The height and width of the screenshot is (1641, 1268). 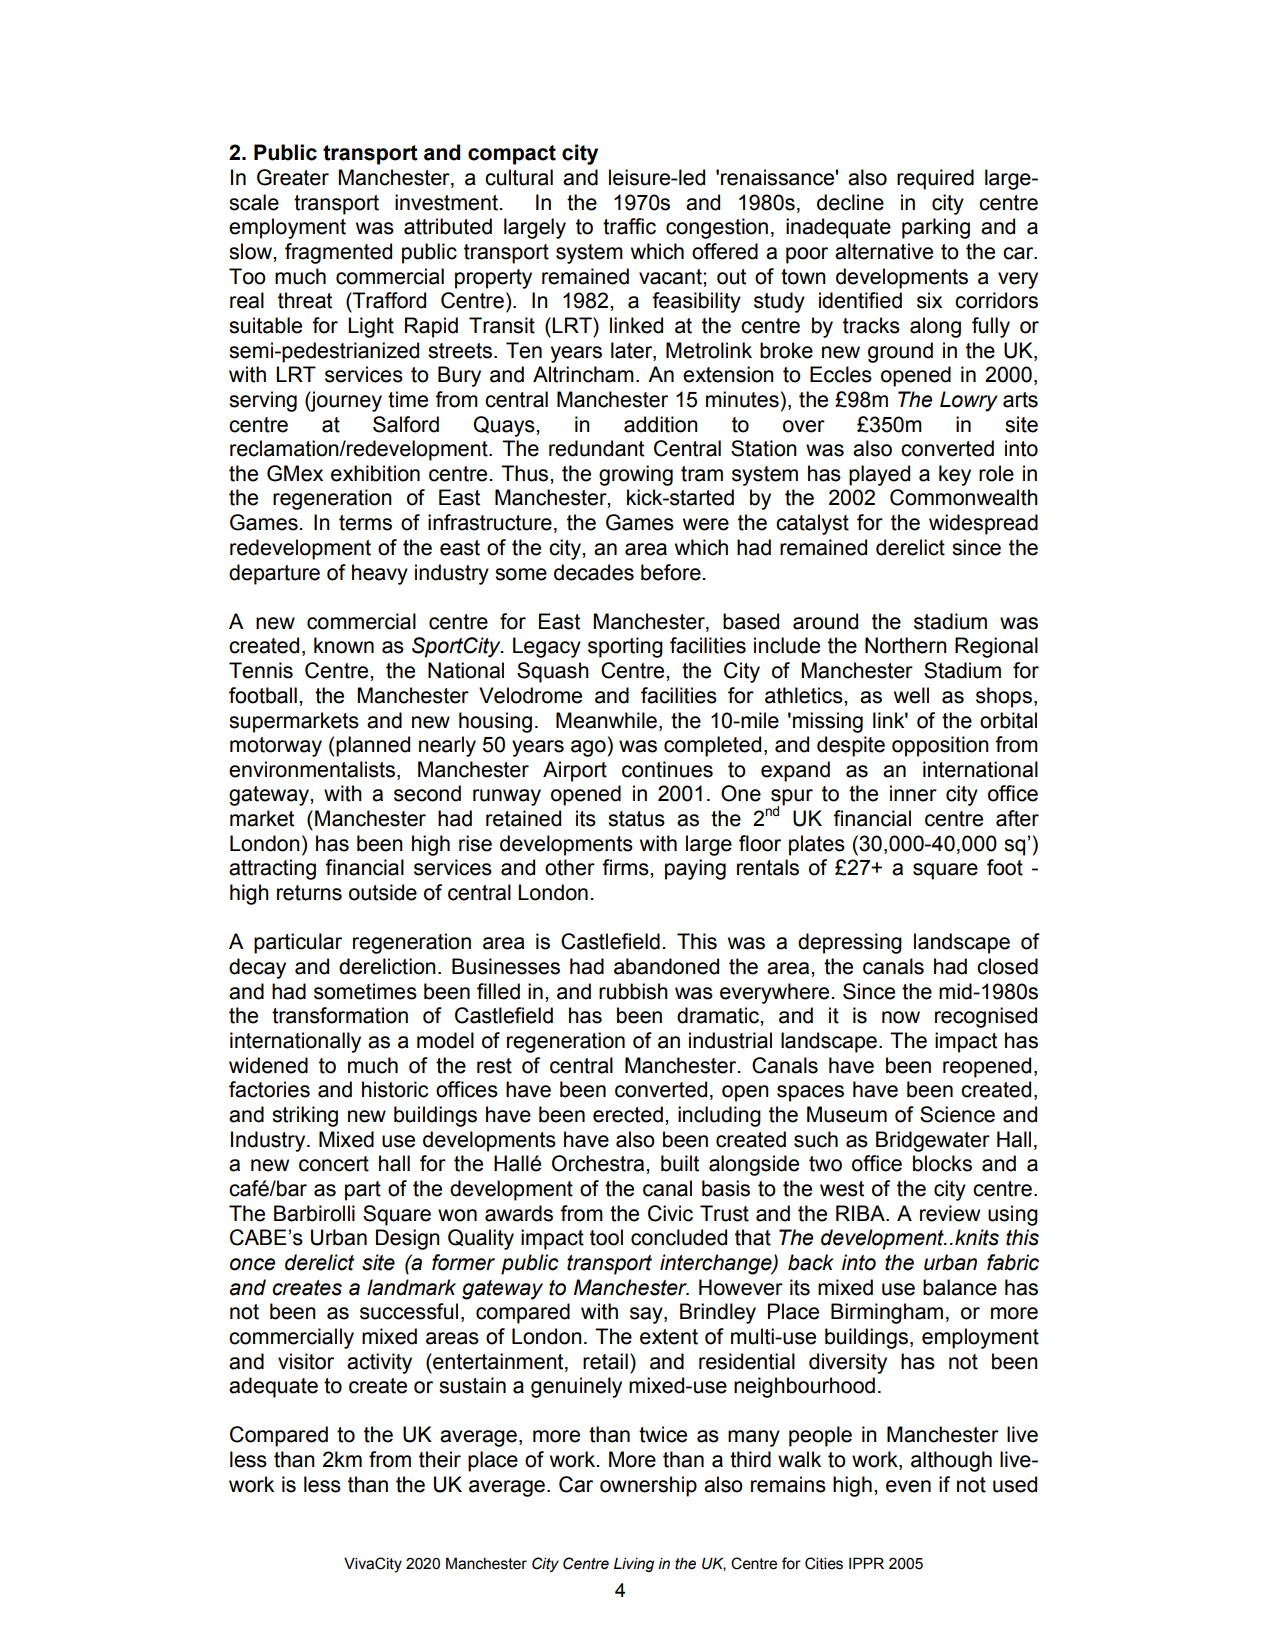 I want to click on Greater, so click(x=293, y=177).
